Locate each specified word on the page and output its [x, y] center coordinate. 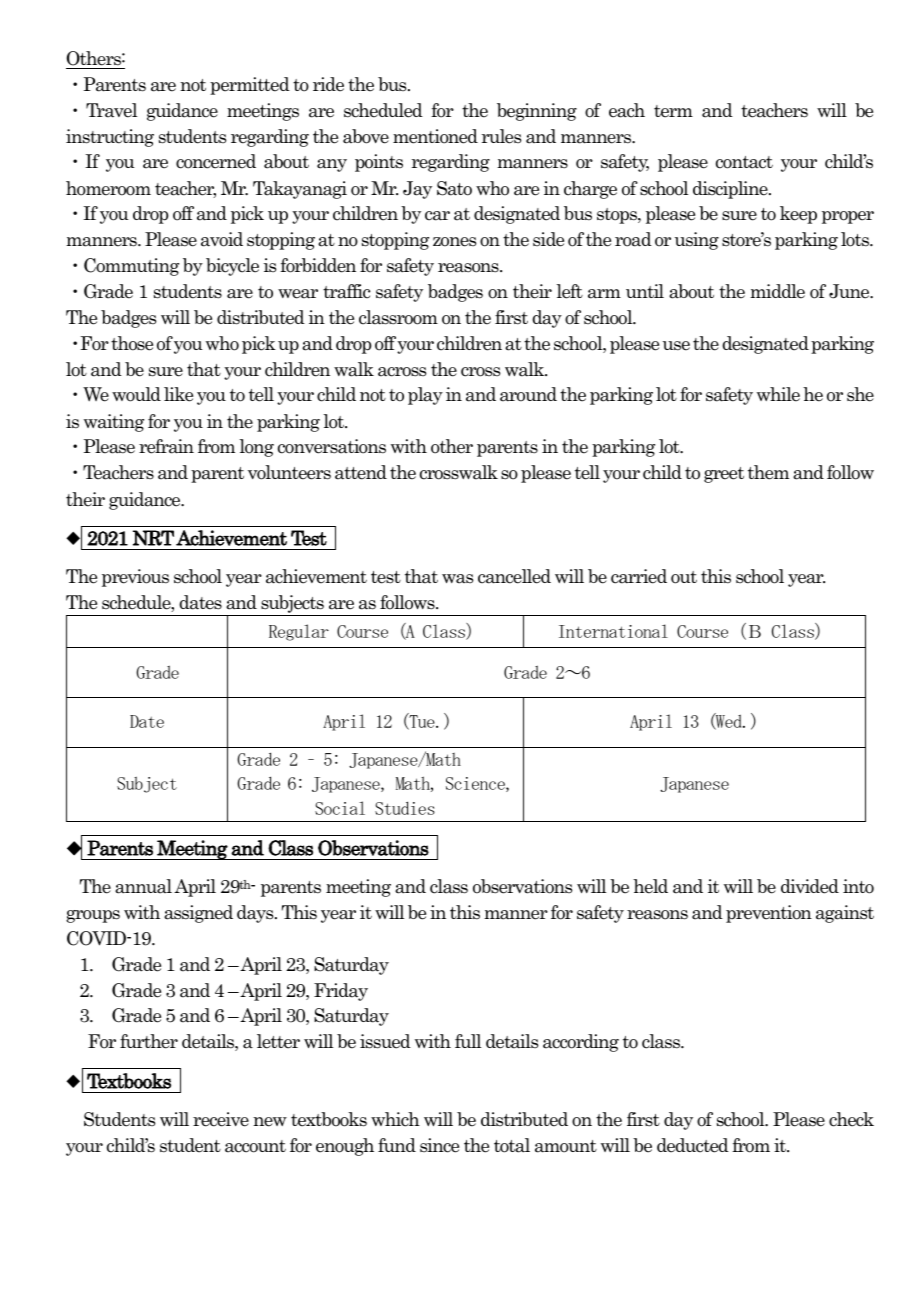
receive [221, 1119]
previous [135, 578]
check [851, 1119]
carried [639, 576]
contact [744, 162]
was [457, 579]
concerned [216, 161]
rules [501, 136]
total [512, 1145]
